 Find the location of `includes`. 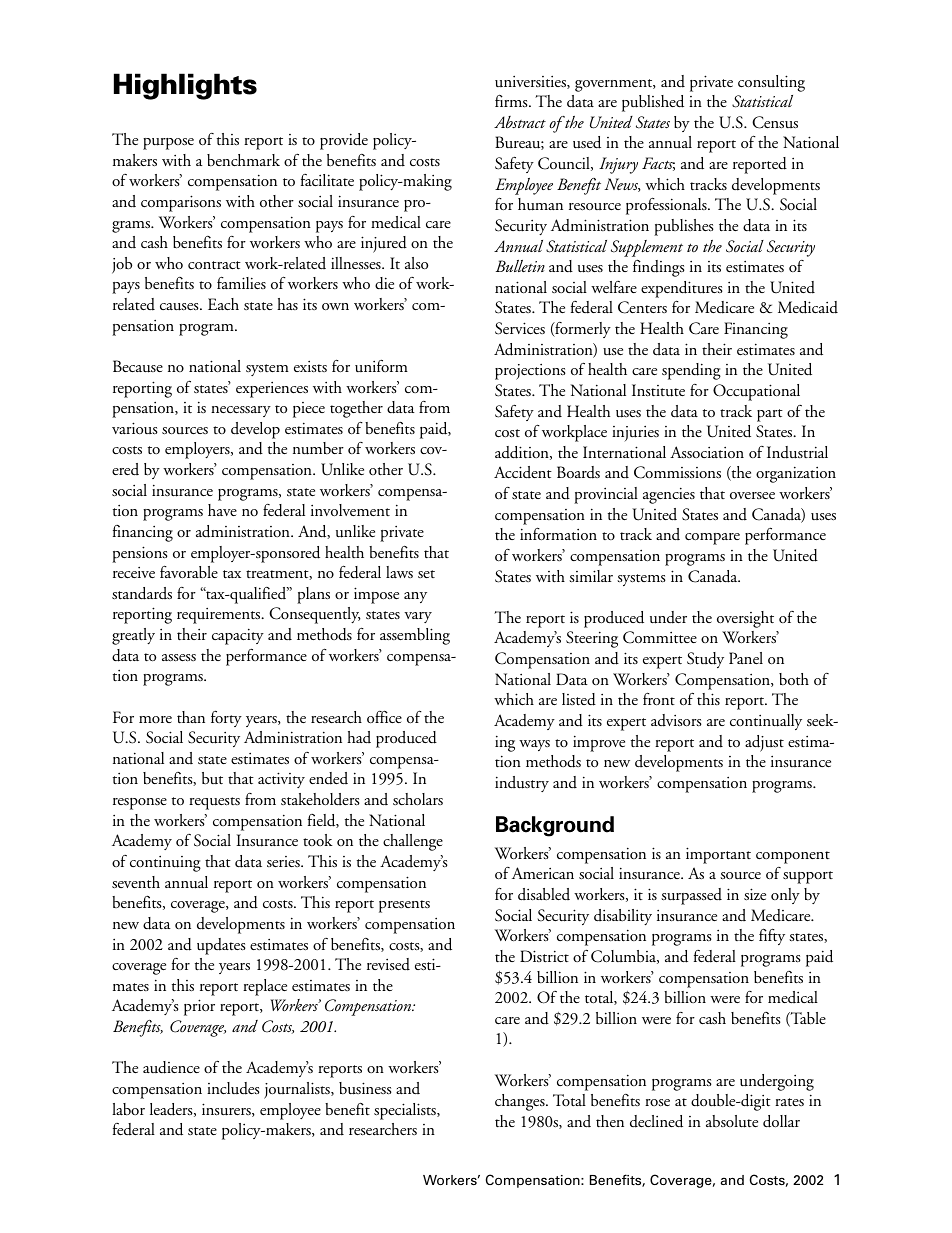

includes is located at coordinates (233, 1088).
